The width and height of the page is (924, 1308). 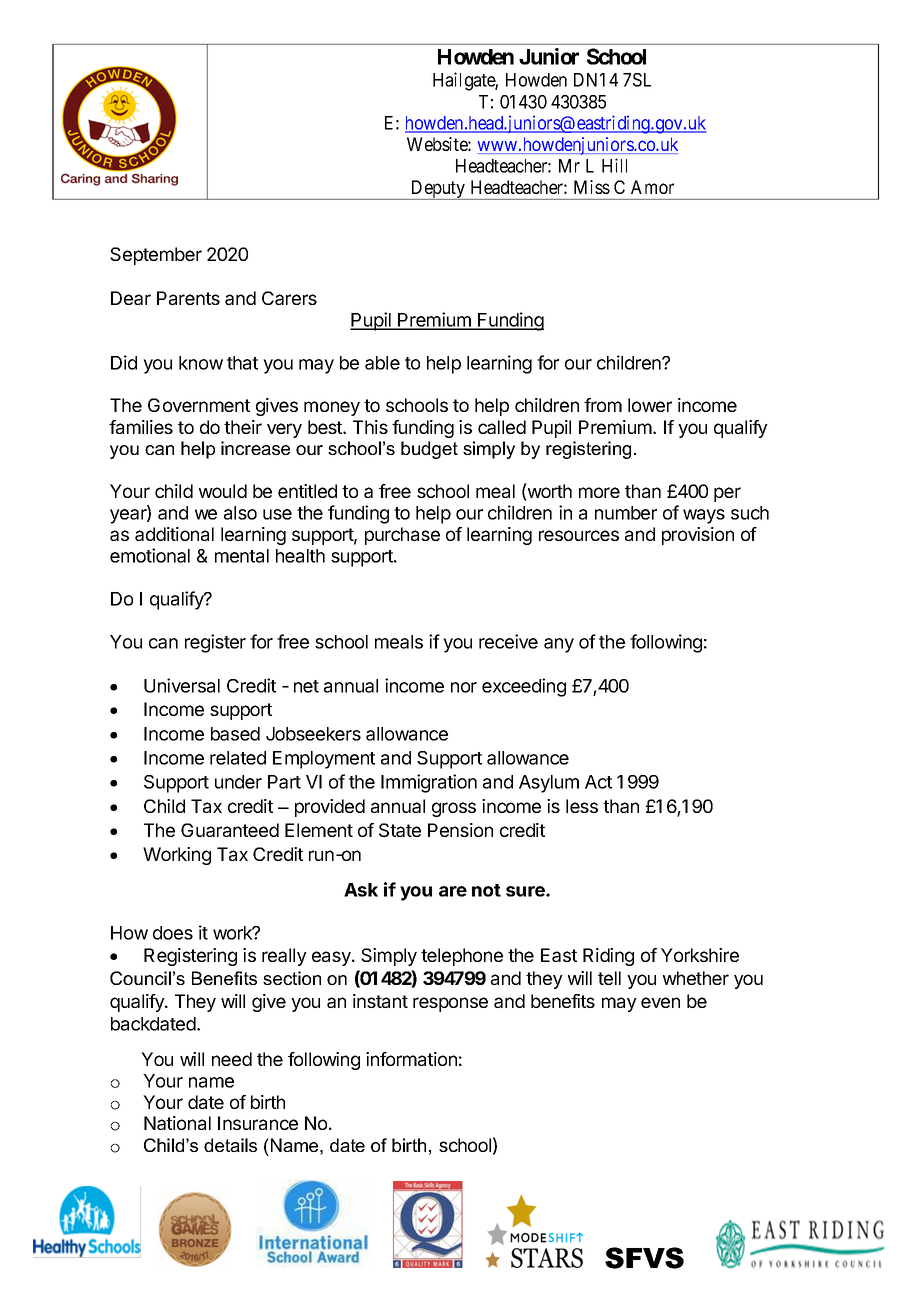 I want to click on National, so click(x=177, y=1123).
